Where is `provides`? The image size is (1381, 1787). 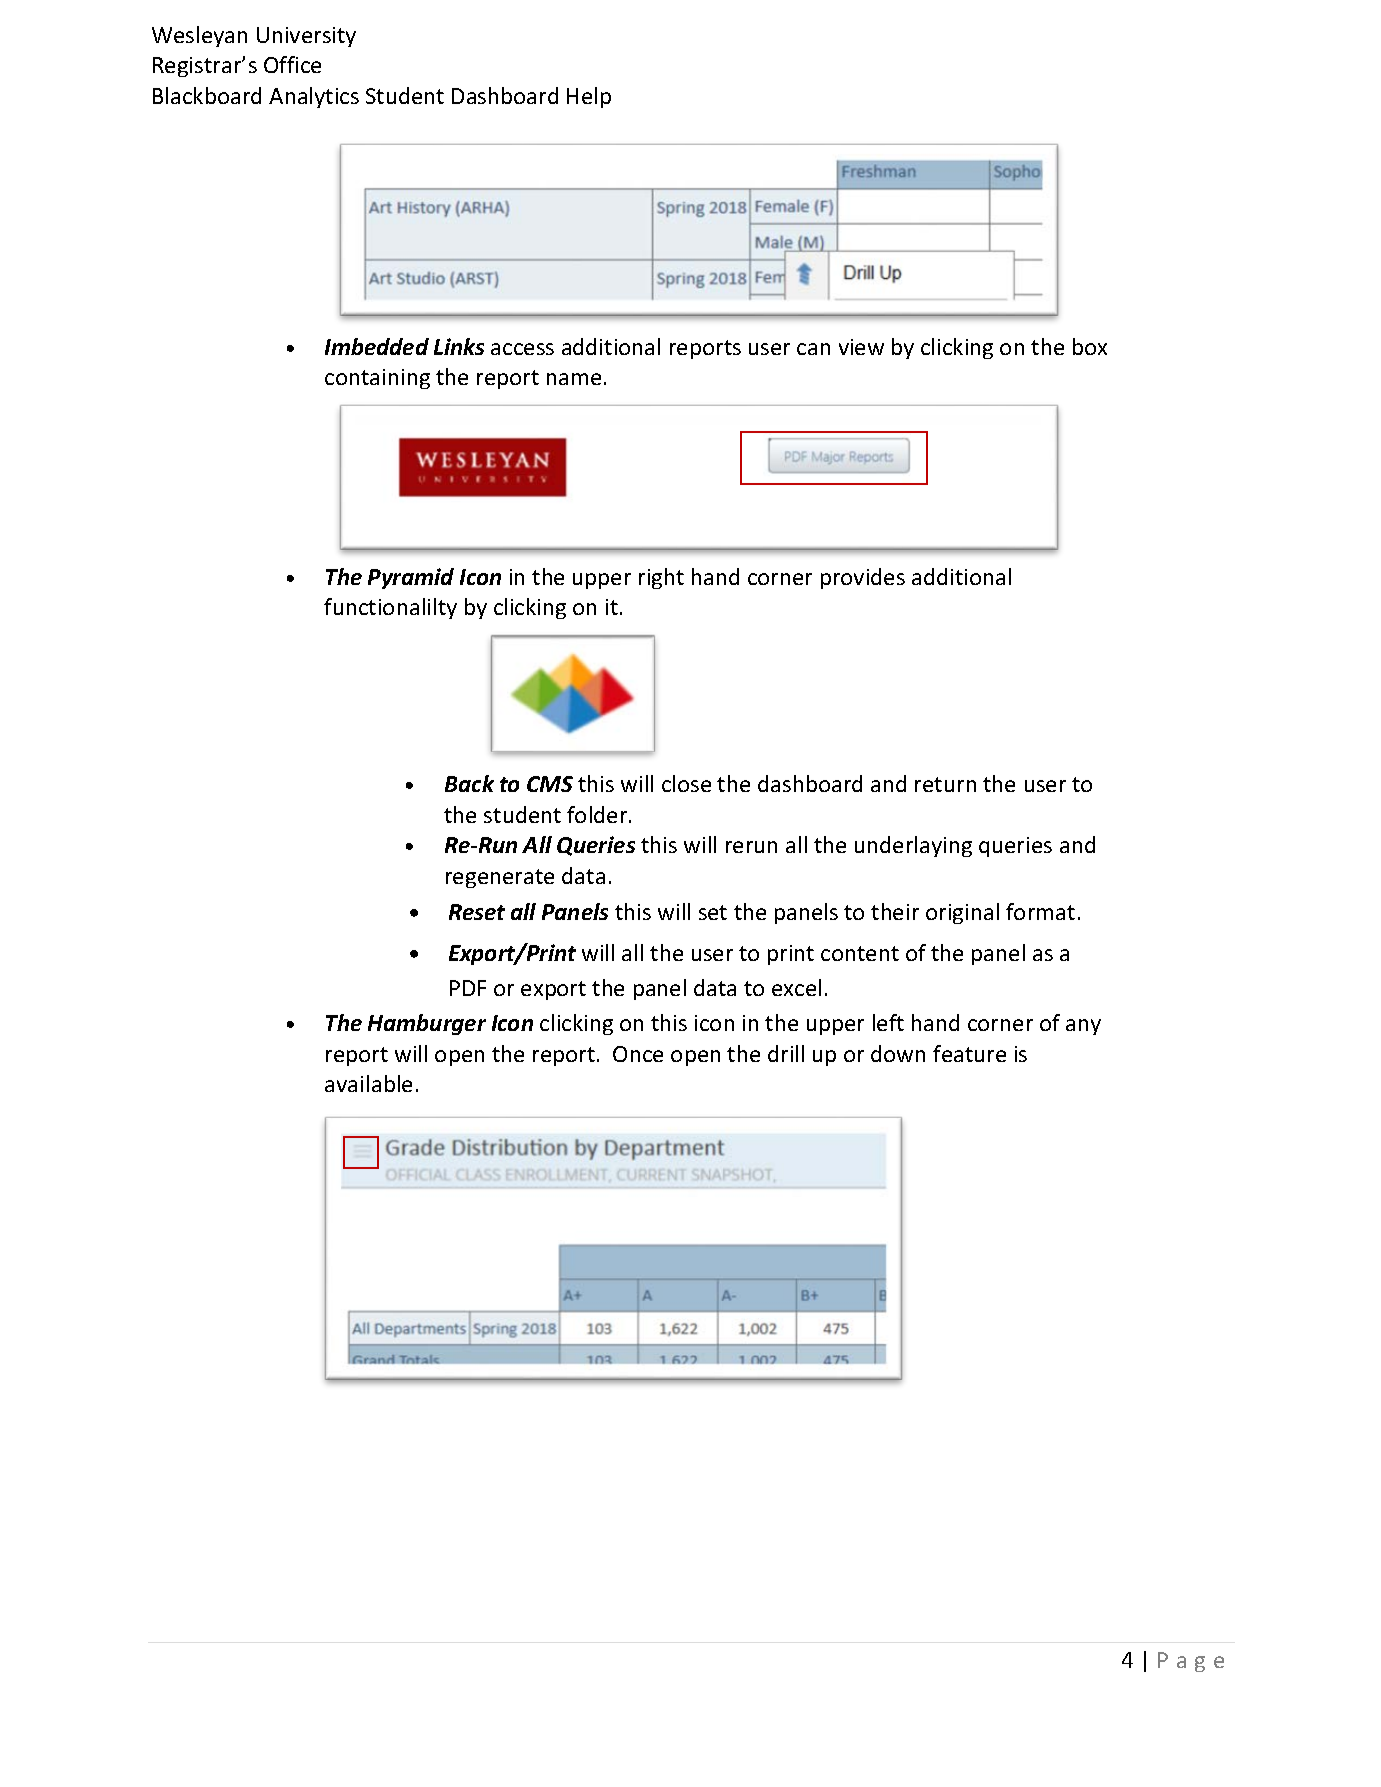
provides is located at coordinates (863, 578).
